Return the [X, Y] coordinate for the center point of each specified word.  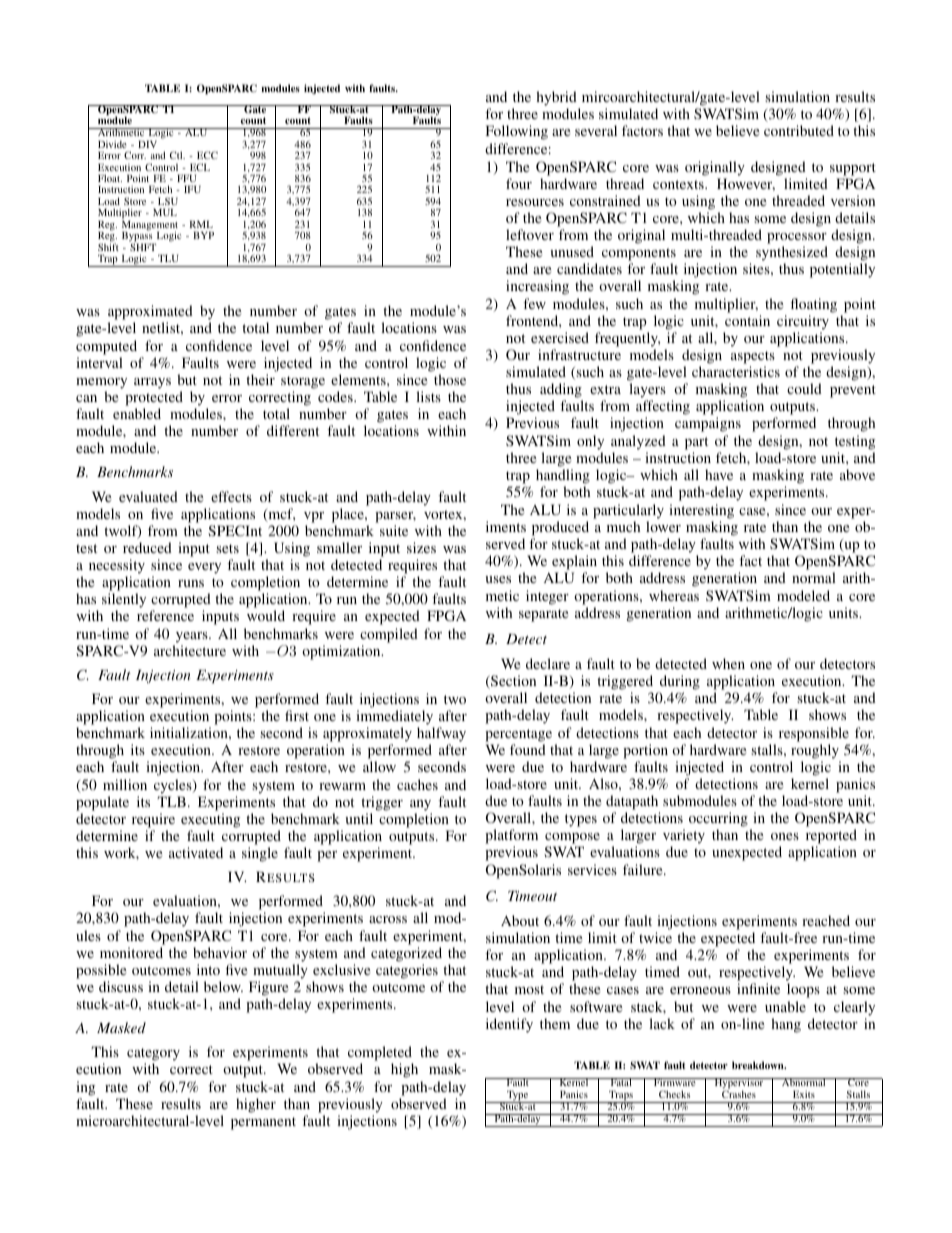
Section [512, 682]
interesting [701, 511]
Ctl [177, 155]
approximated [150, 314]
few [534, 303]
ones [785, 836]
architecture [190, 650]
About [520, 920]
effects [231, 496]
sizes [421, 547]
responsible [814, 734]
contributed [799, 130]
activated [196, 852]
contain [747, 320]
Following [517, 132]
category [153, 1056]
